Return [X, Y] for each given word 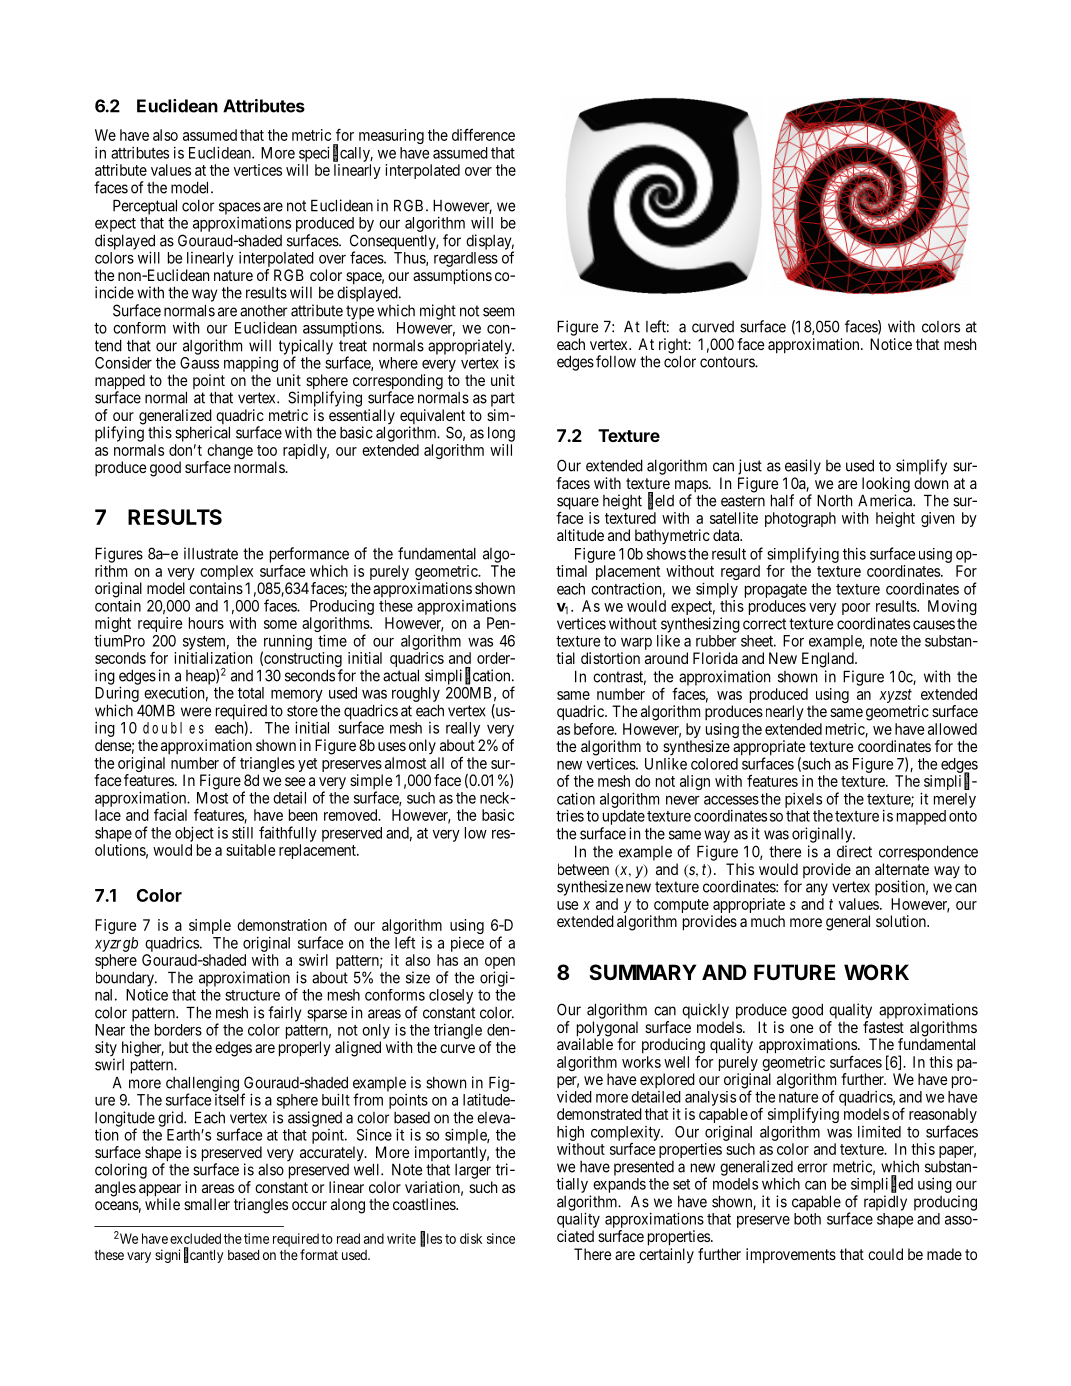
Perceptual [145, 207]
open [500, 964]
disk [471, 1238]
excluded [195, 1238]
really [463, 729]
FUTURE [794, 972]
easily [803, 467]
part [503, 399]
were [196, 712]
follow [616, 361]
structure [252, 995]
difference [483, 134]
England [829, 660]
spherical [202, 434]
